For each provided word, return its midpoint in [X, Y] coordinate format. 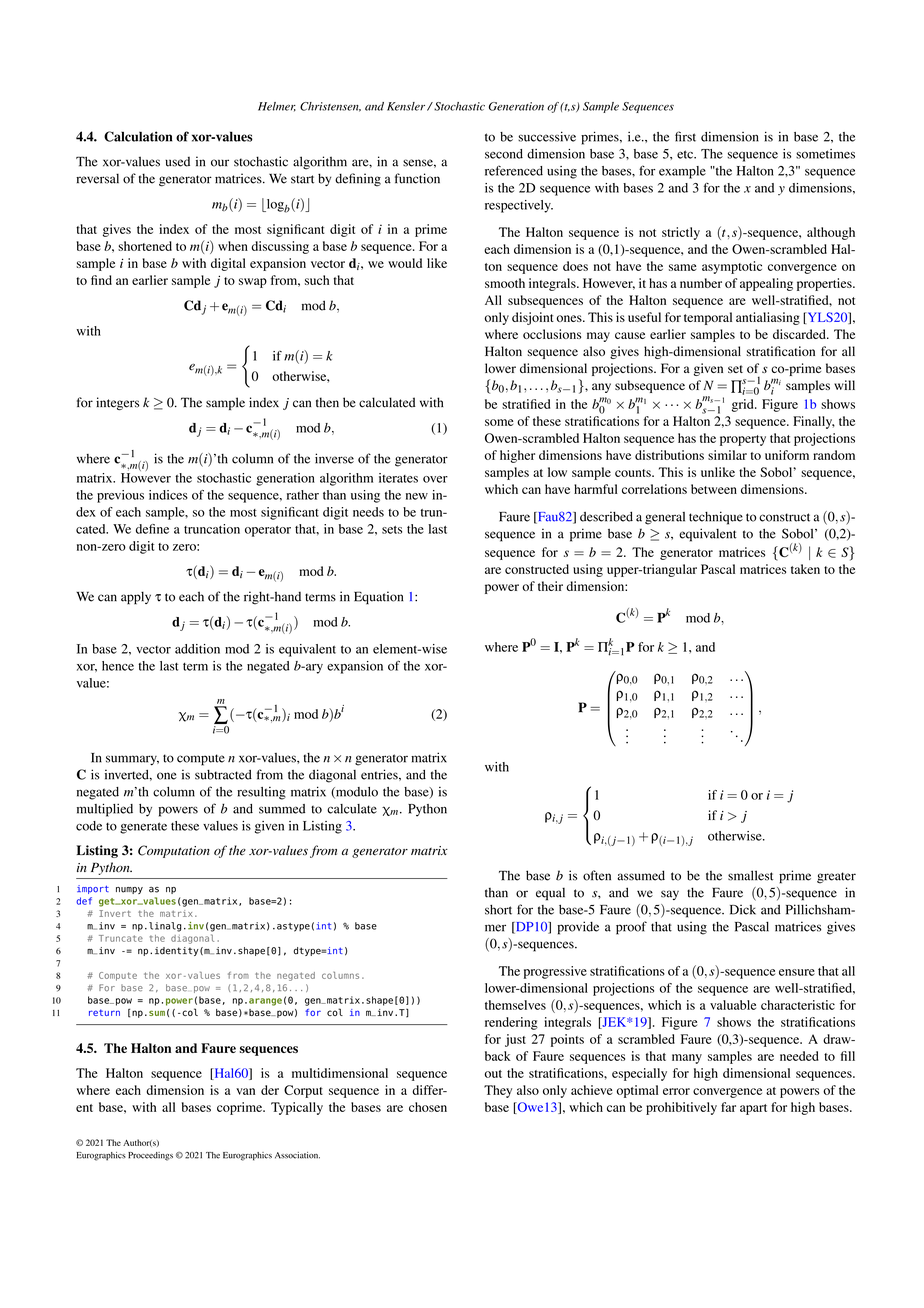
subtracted [223, 775]
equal [550, 894]
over [435, 479]
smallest [750, 875]
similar [727, 455]
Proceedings [150, 1156]
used [177, 162]
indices [168, 495]
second [504, 154]
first [685, 136]
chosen [428, 1107]
